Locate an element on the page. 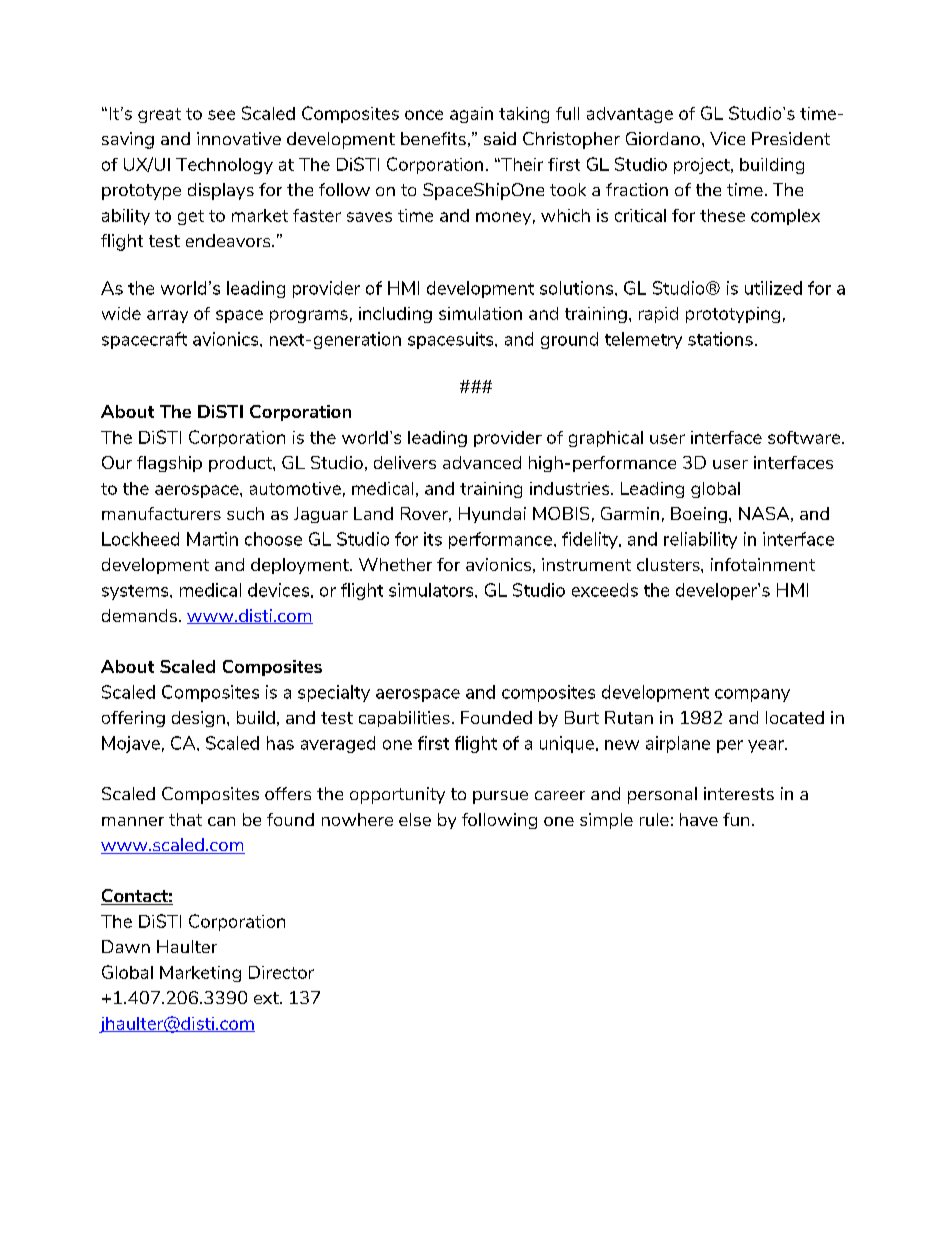 This page has width=952, height=1233. benefits is located at coordinates (433, 138).
